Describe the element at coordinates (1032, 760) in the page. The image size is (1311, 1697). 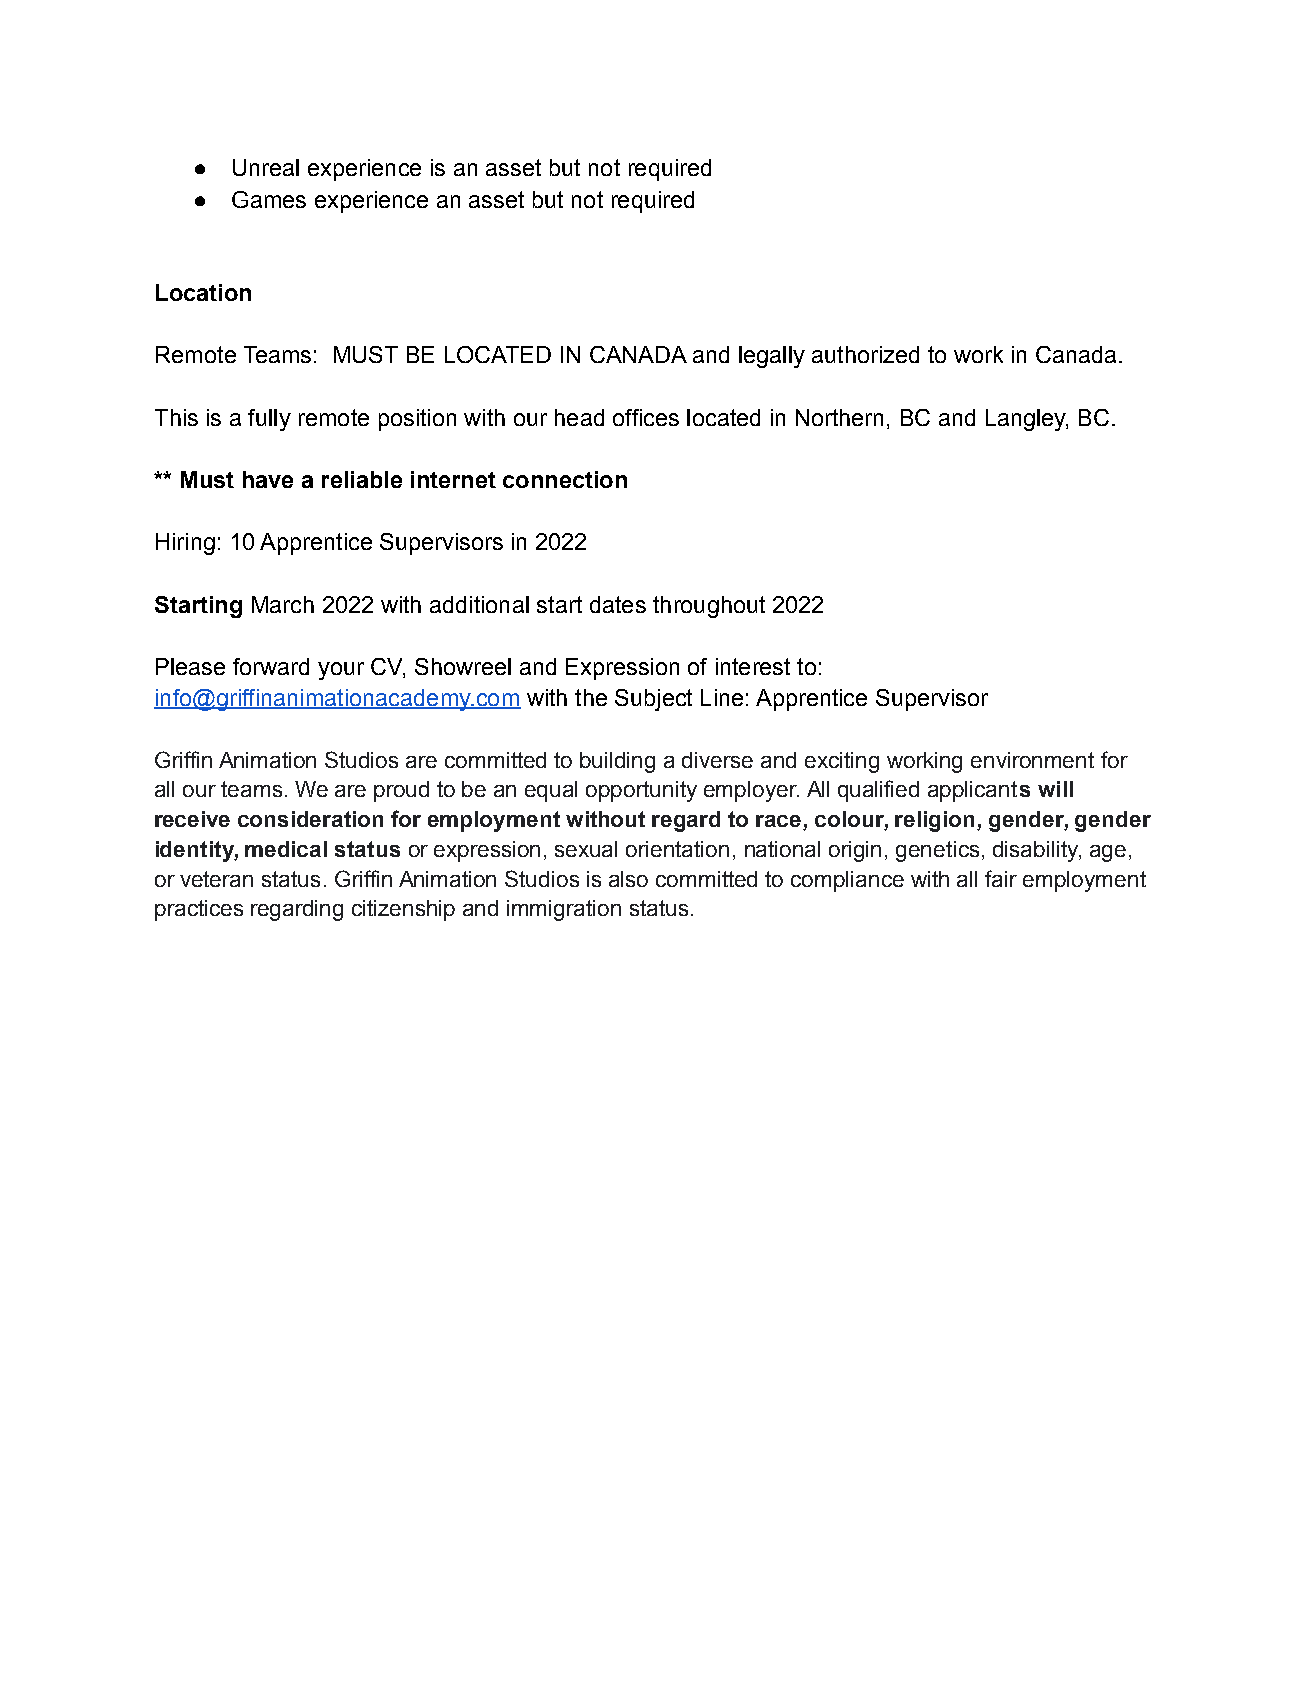
I see `environment` at that location.
